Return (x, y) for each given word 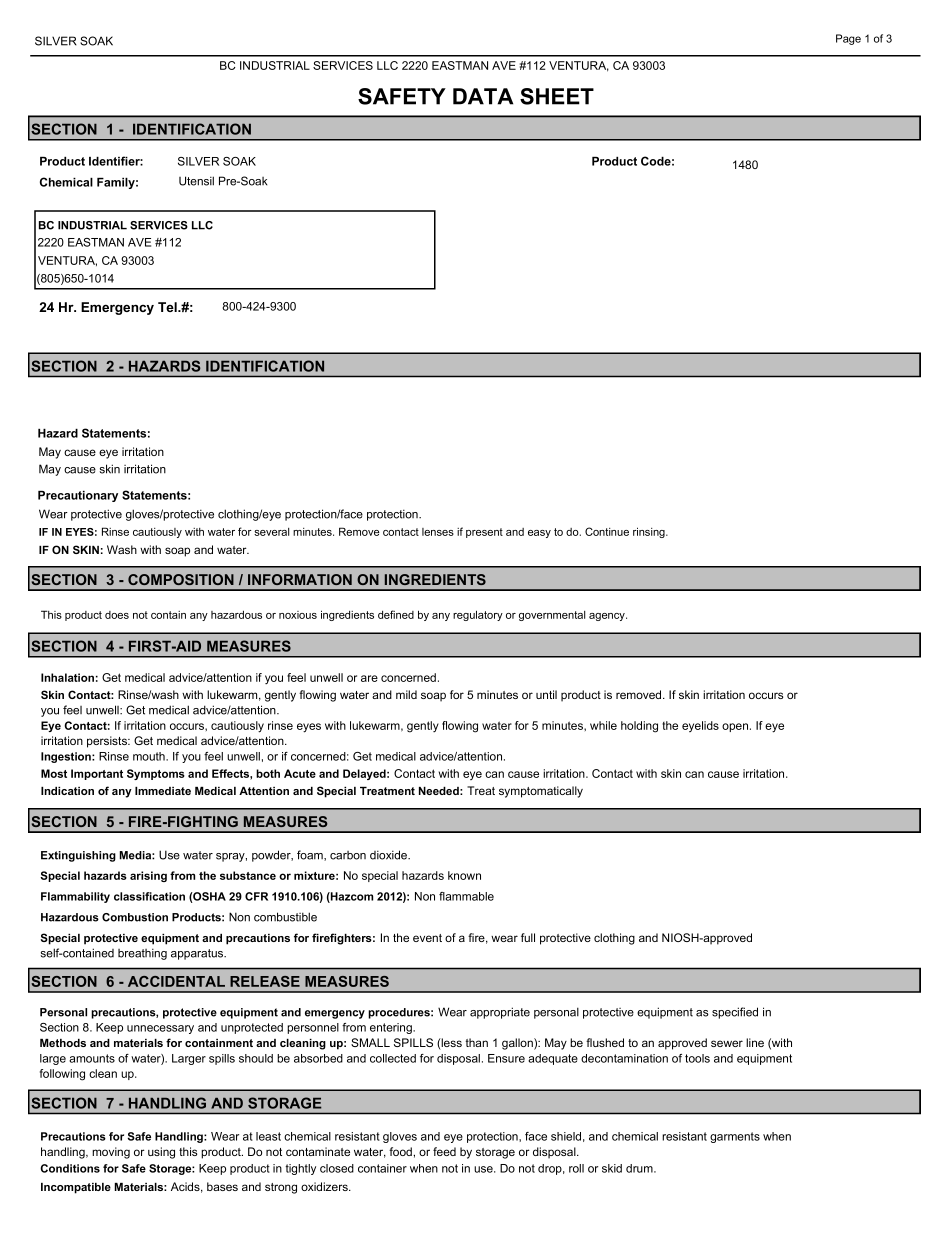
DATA (483, 96)
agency (608, 617)
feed (444, 1151)
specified (735, 1013)
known (464, 875)
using (161, 1153)
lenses (438, 532)
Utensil (196, 181)
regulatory (478, 615)
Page (848, 39)
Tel (168, 307)
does (117, 615)
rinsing (650, 532)
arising (148, 876)
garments (735, 1137)
